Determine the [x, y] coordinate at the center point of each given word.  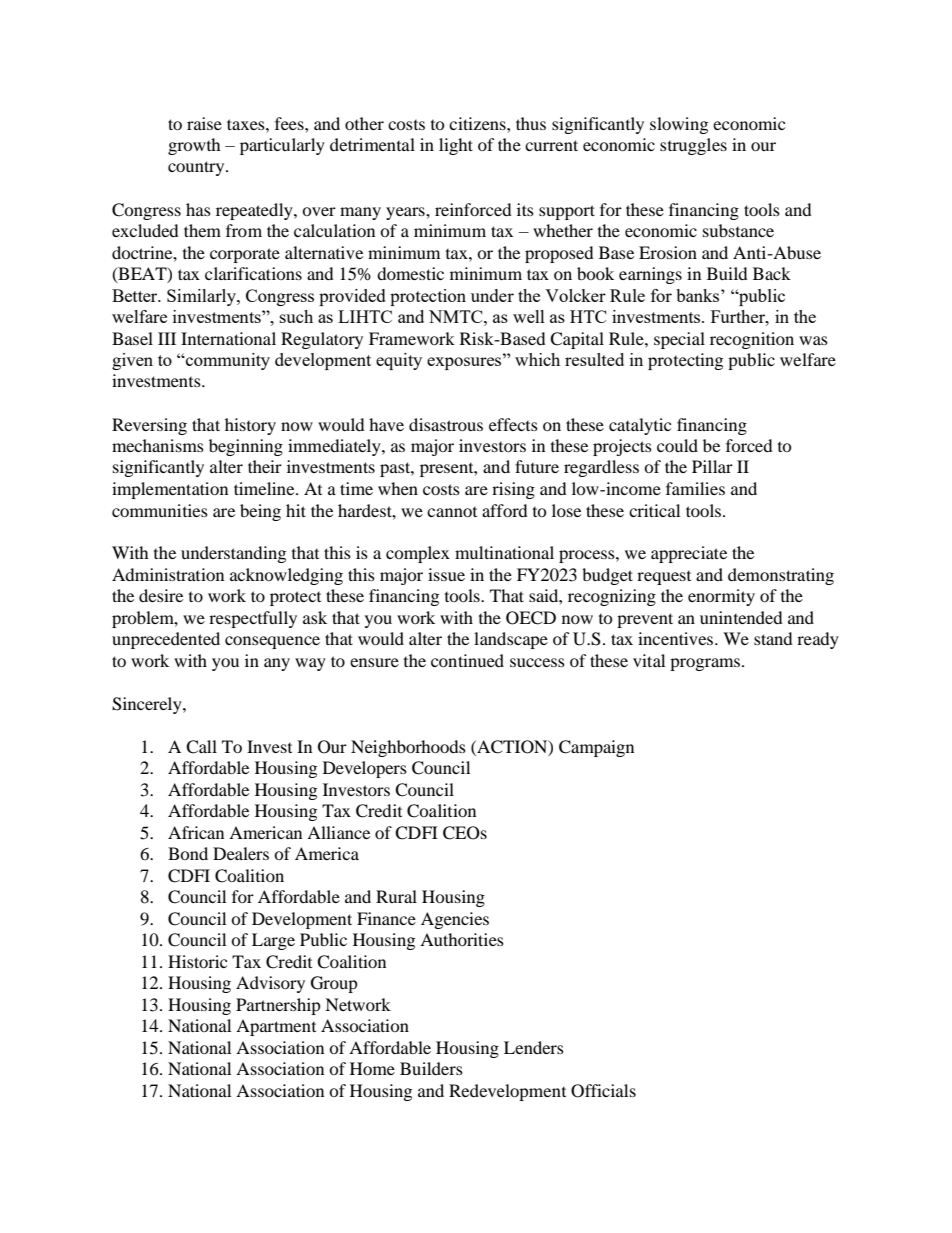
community [227, 361]
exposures [465, 362]
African [196, 832]
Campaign [596, 748]
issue [446, 574]
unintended [741, 617]
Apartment [276, 1027]
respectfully [253, 619]
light [456, 146]
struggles [693, 146]
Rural [396, 896]
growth [194, 146]
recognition [752, 340]
